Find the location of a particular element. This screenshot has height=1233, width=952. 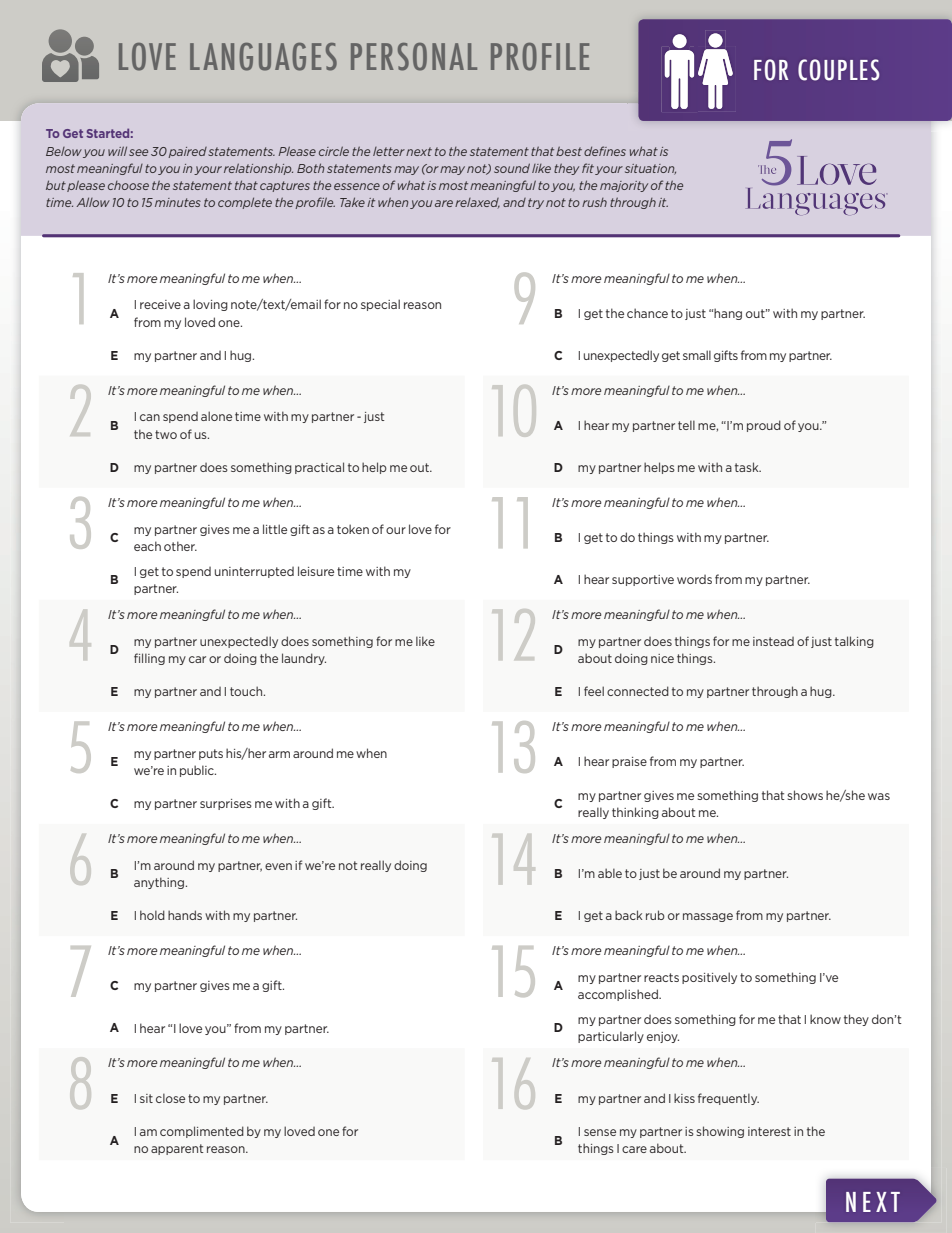

instead is located at coordinates (773, 641).
